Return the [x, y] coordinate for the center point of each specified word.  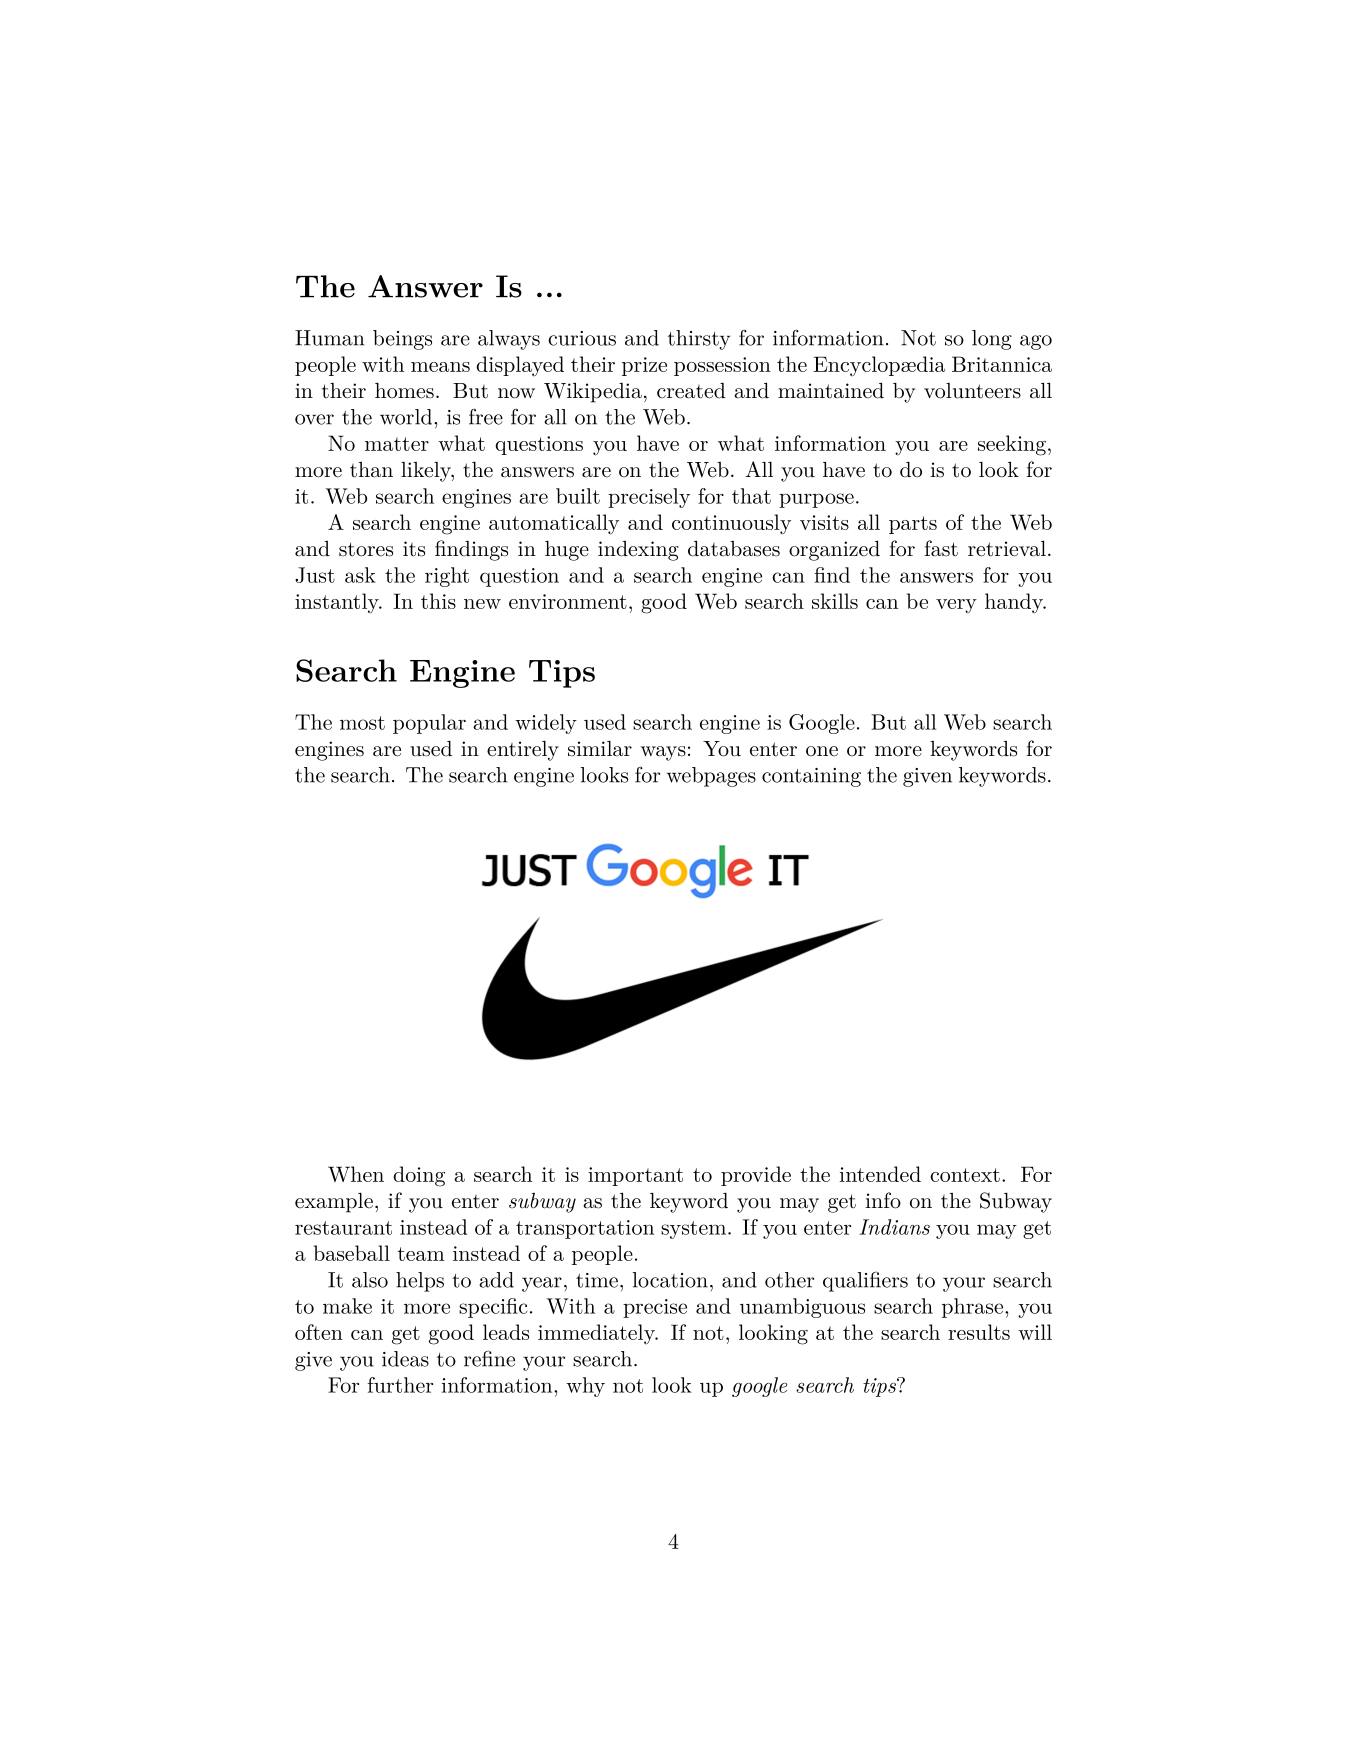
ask [360, 575]
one [822, 751]
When [356, 1174]
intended [880, 1174]
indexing [638, 551]
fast [941, 548]
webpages [711, 777]
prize [644, 366]
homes [404, 391]
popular [429, 724]
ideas [405, 1359]
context [965, 1175]
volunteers [972, 391]
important [635, 1176]
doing [419, 1176]
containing [811, 777]
